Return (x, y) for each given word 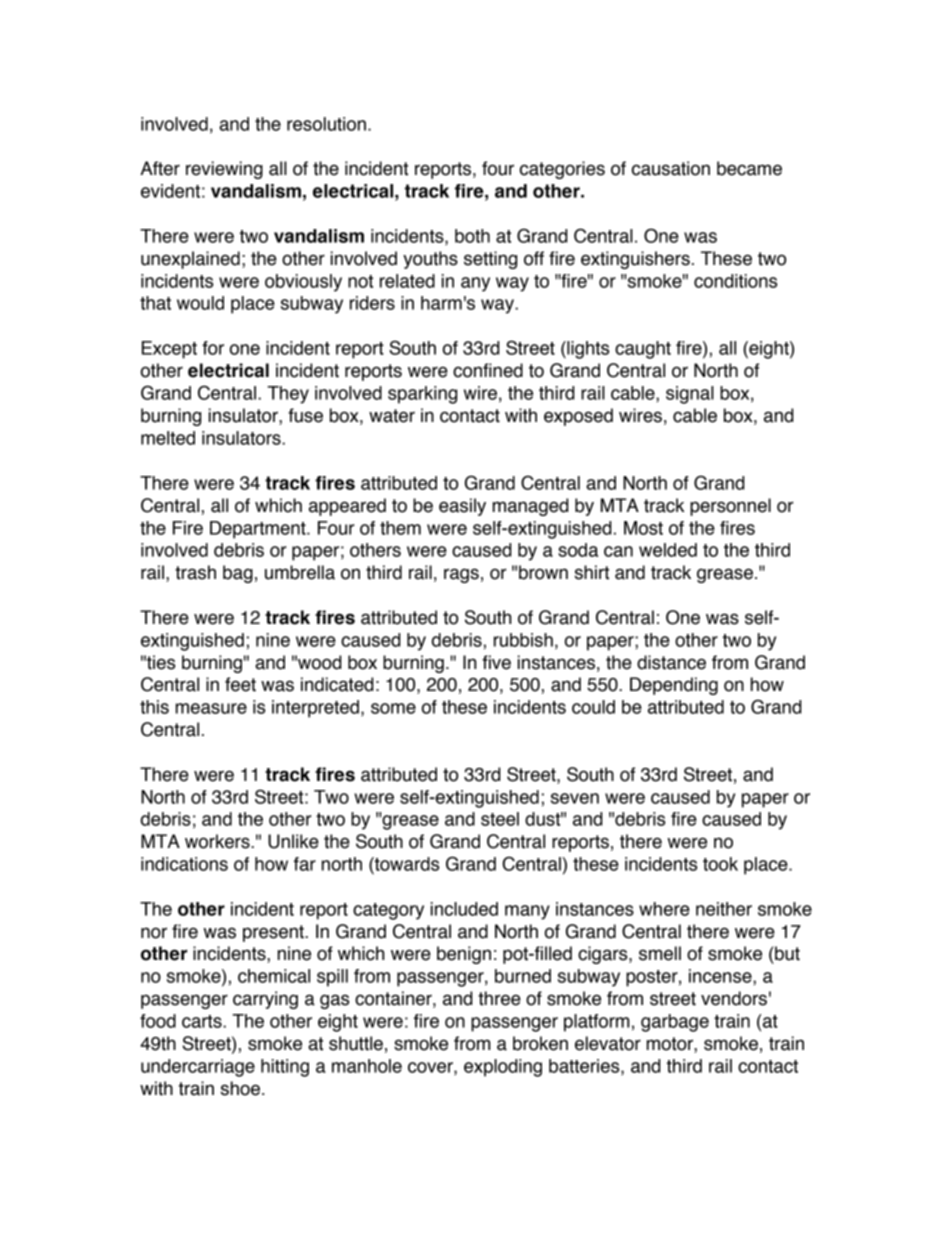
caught (643, 350)
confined (488, 370)
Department (259, 530)
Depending (674, 686)
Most (643, 528)
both (472, 236)
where (664, 909)
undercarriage (198, 1068)
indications (184, 864)
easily (462, 507)
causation (671, 168)
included (464, 909)
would (200, 303)
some (393, 708)
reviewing (224, 170)
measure (211, 708)
